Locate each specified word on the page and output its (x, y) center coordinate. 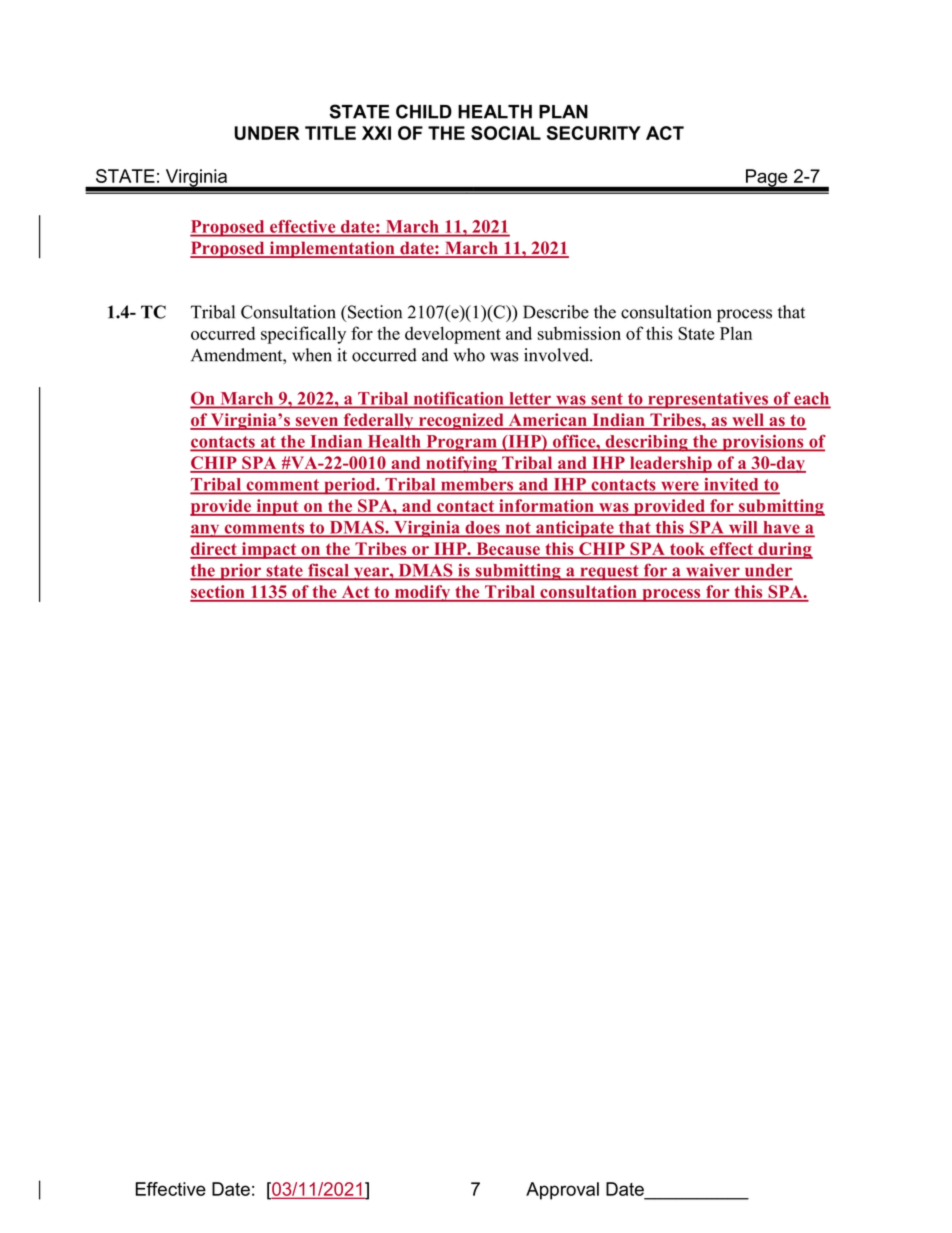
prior (240, 572)
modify (422, 593)
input (277, 507)
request (609, 573)
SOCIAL (506, 133)
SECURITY (594, 133)
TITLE (330, 133)
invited (731, 485)
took (687, 550)
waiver (713, 571)
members (477, 485)
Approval (562, 1191)
